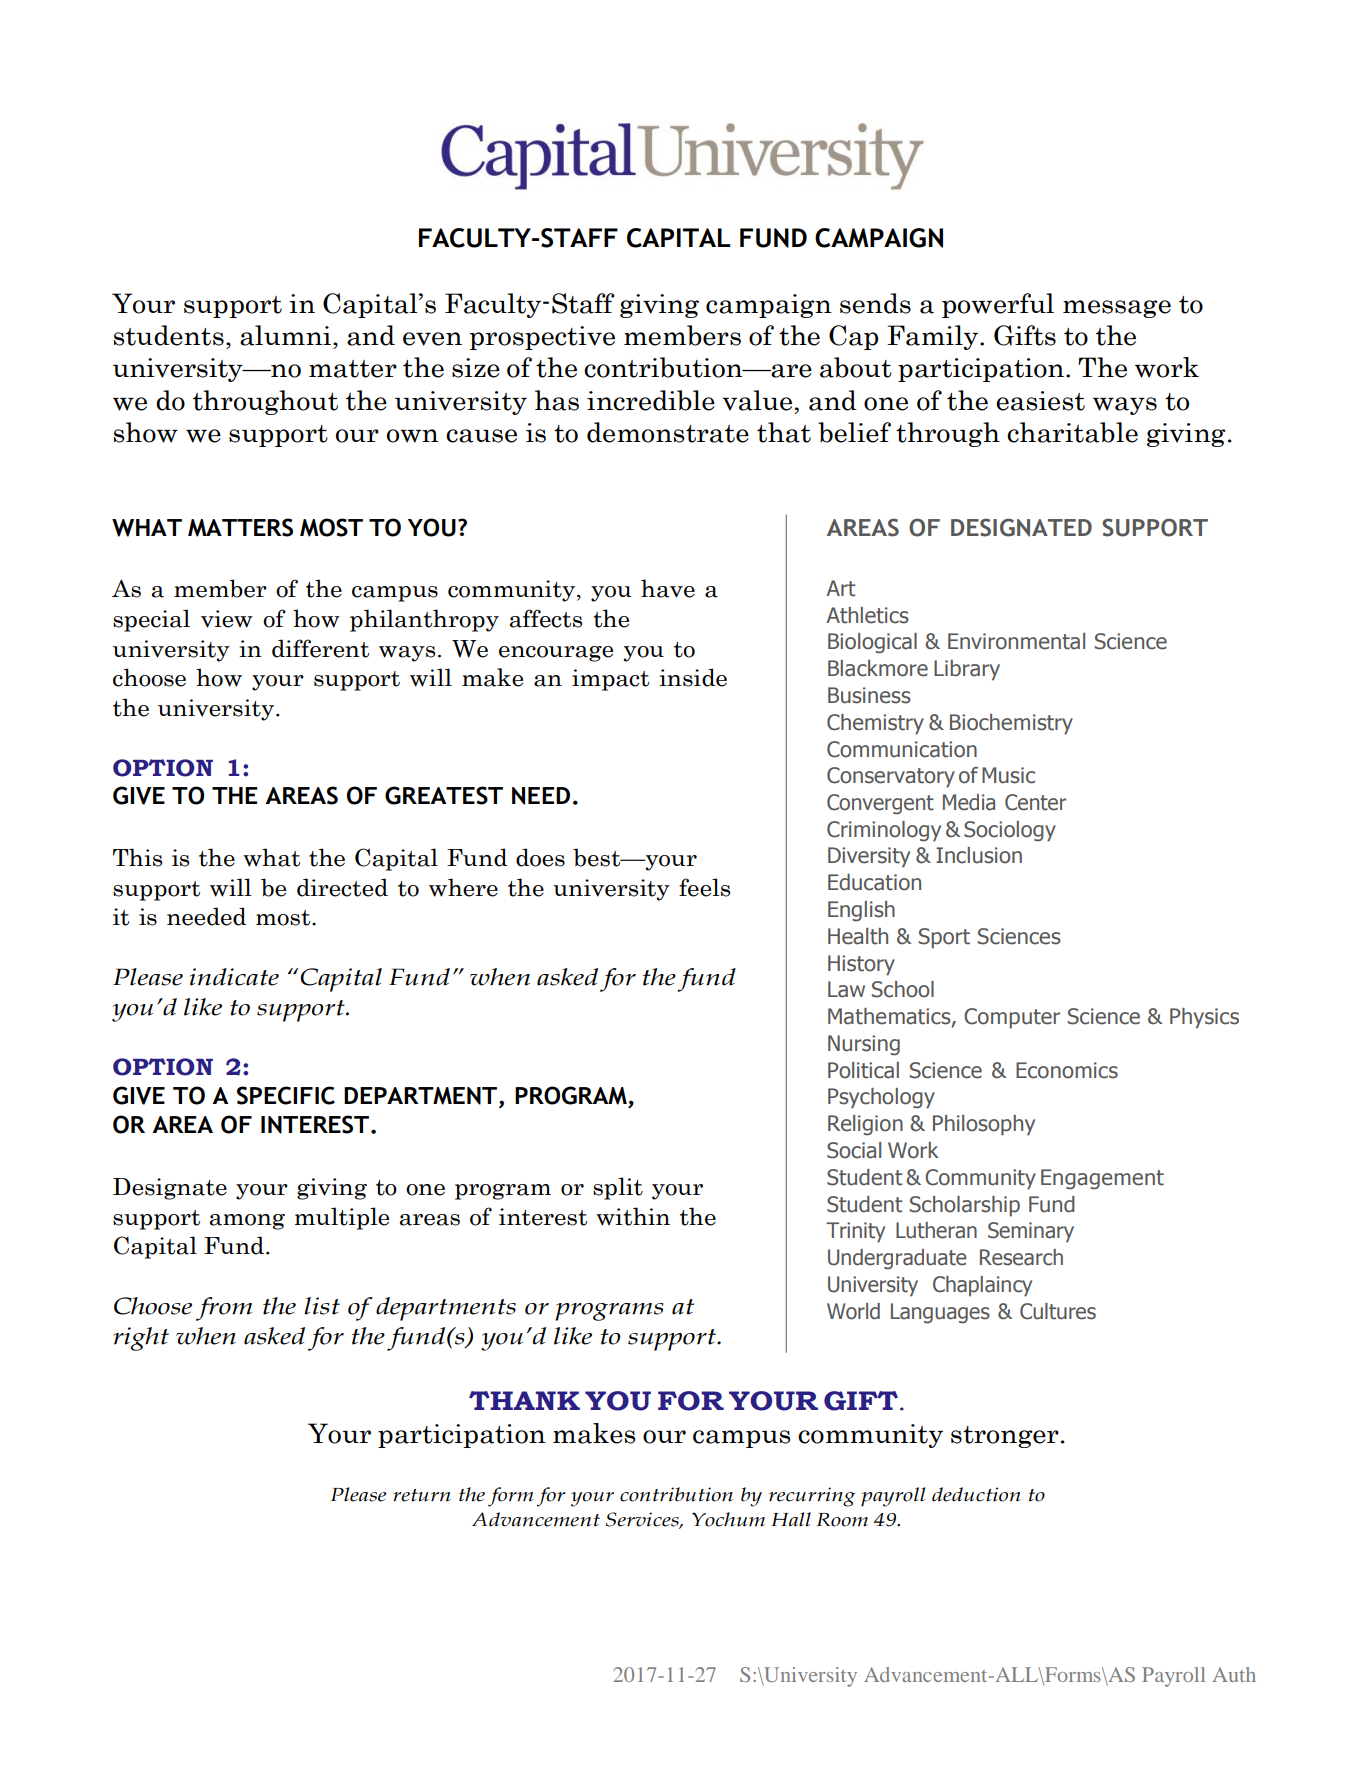 The height and width of the image is (1768, 1366). Describe the element at coordinates (247, 1222) in the image. I see `among` at that location.
